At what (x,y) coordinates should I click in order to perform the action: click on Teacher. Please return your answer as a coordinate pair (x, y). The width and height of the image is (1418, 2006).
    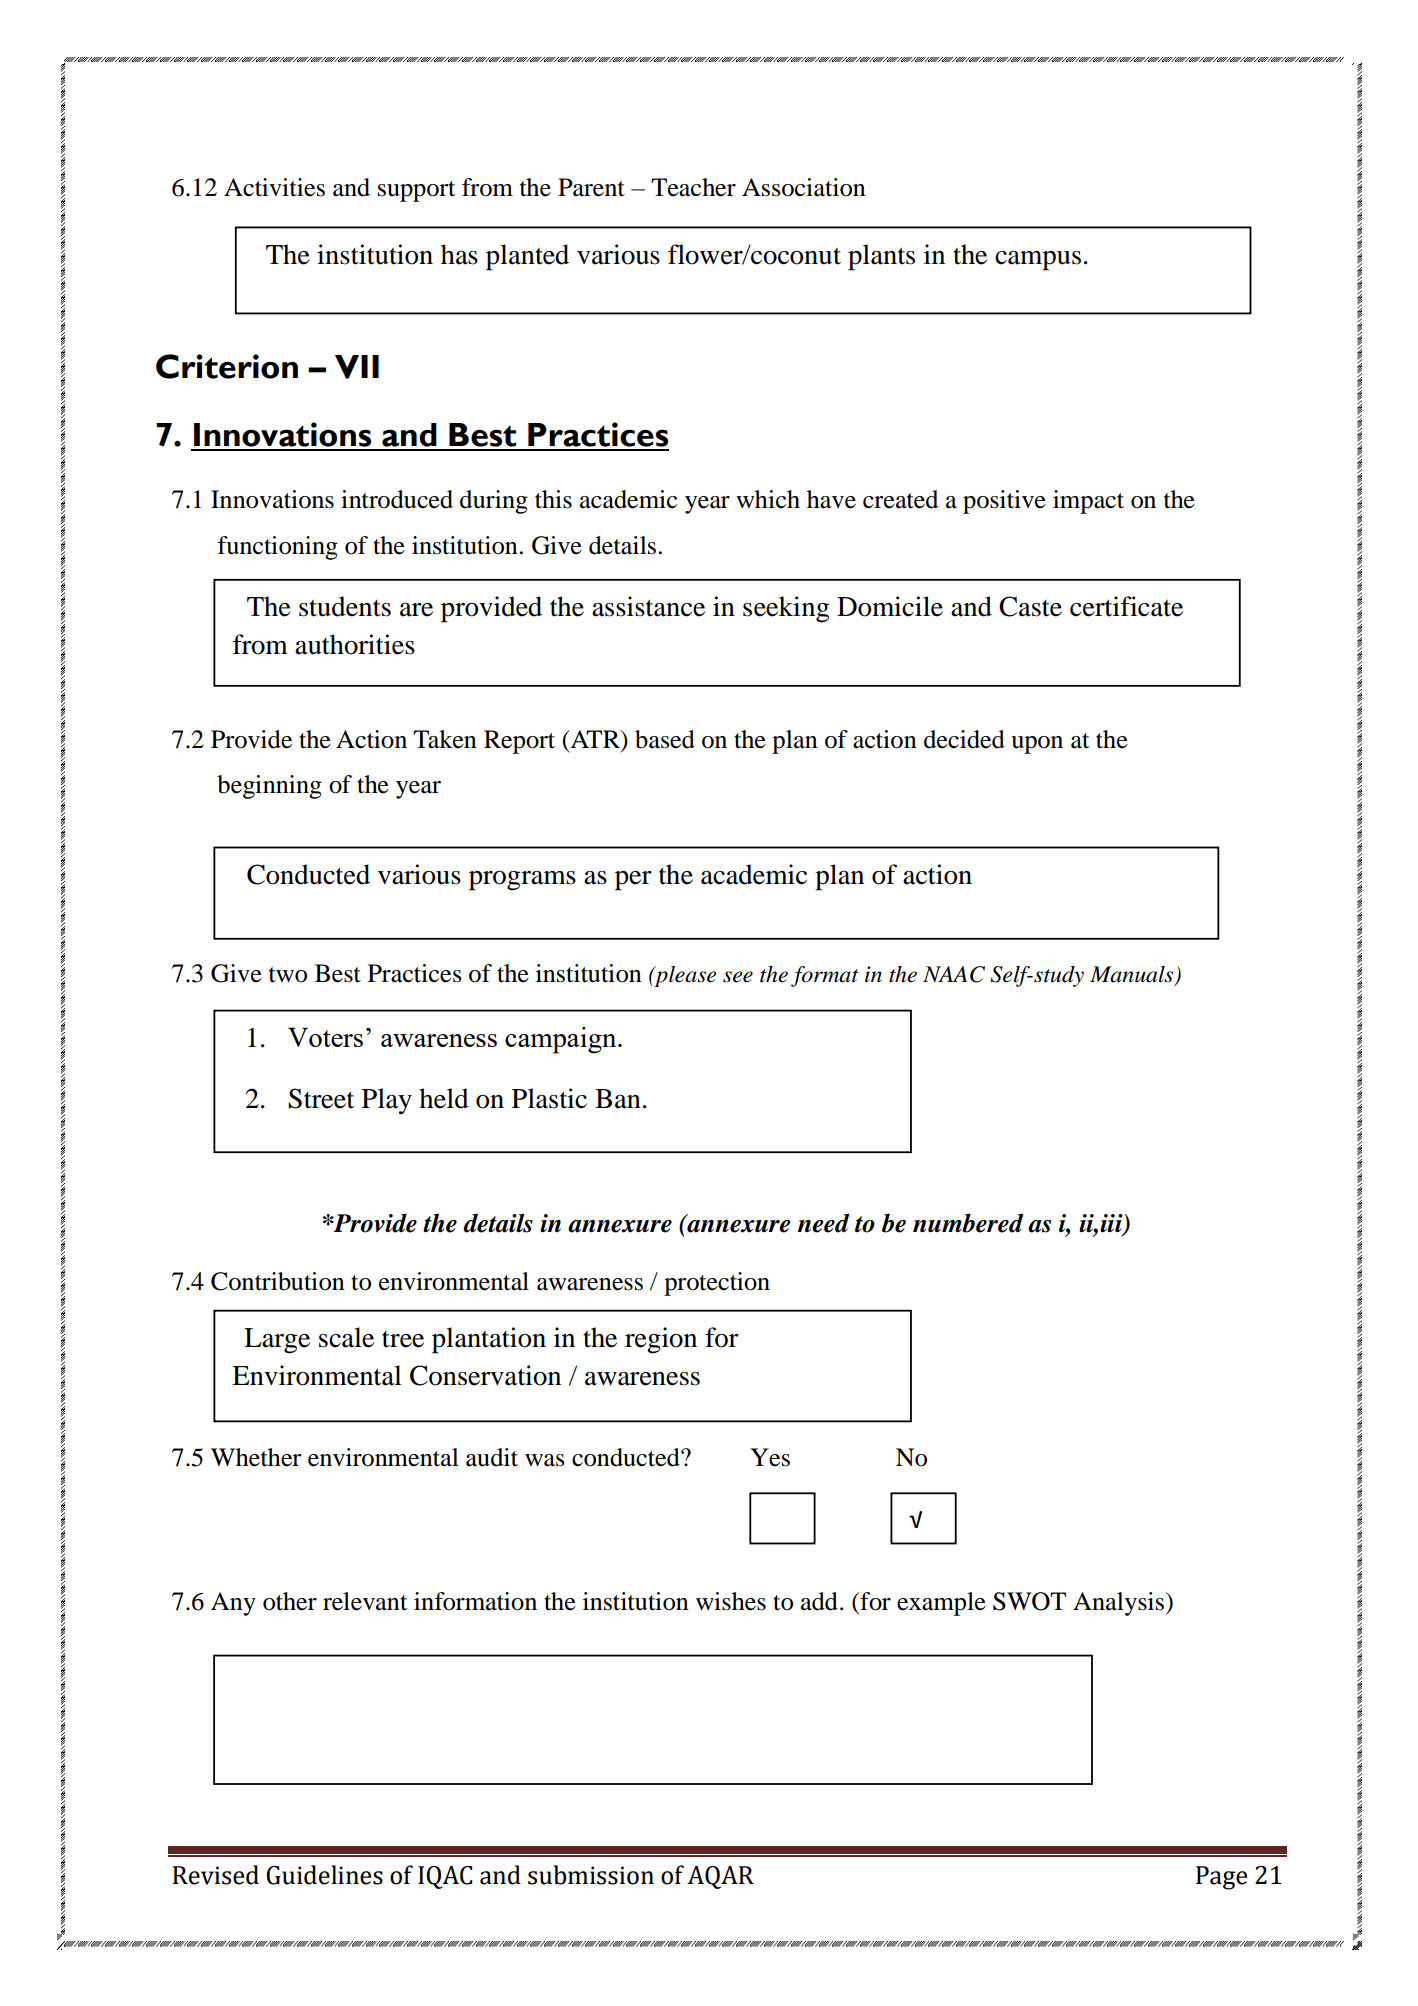
    Looking at the image, I should click on (693, 187).
